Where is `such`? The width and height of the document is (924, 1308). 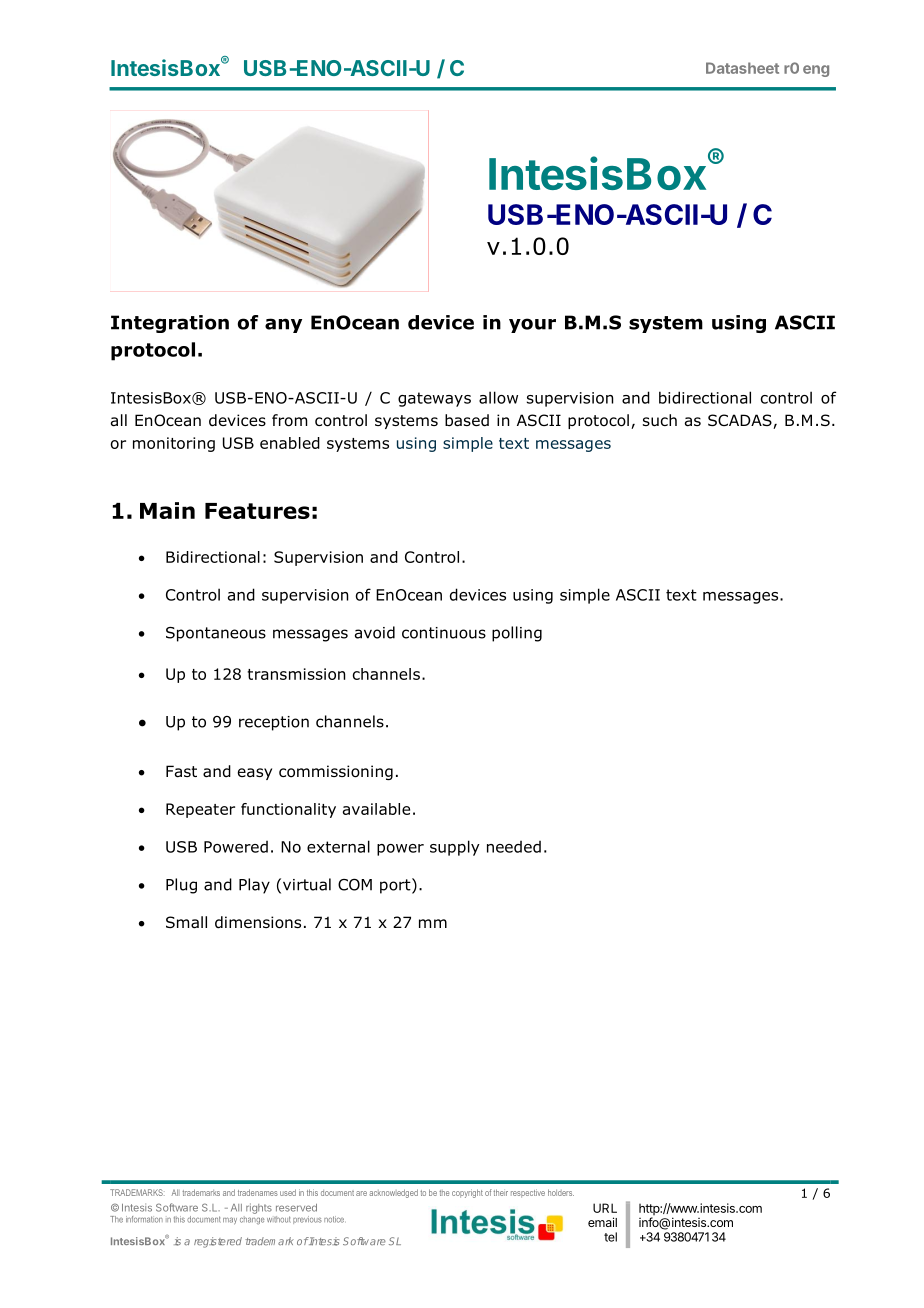
such is located at coordinates (660, 420).
